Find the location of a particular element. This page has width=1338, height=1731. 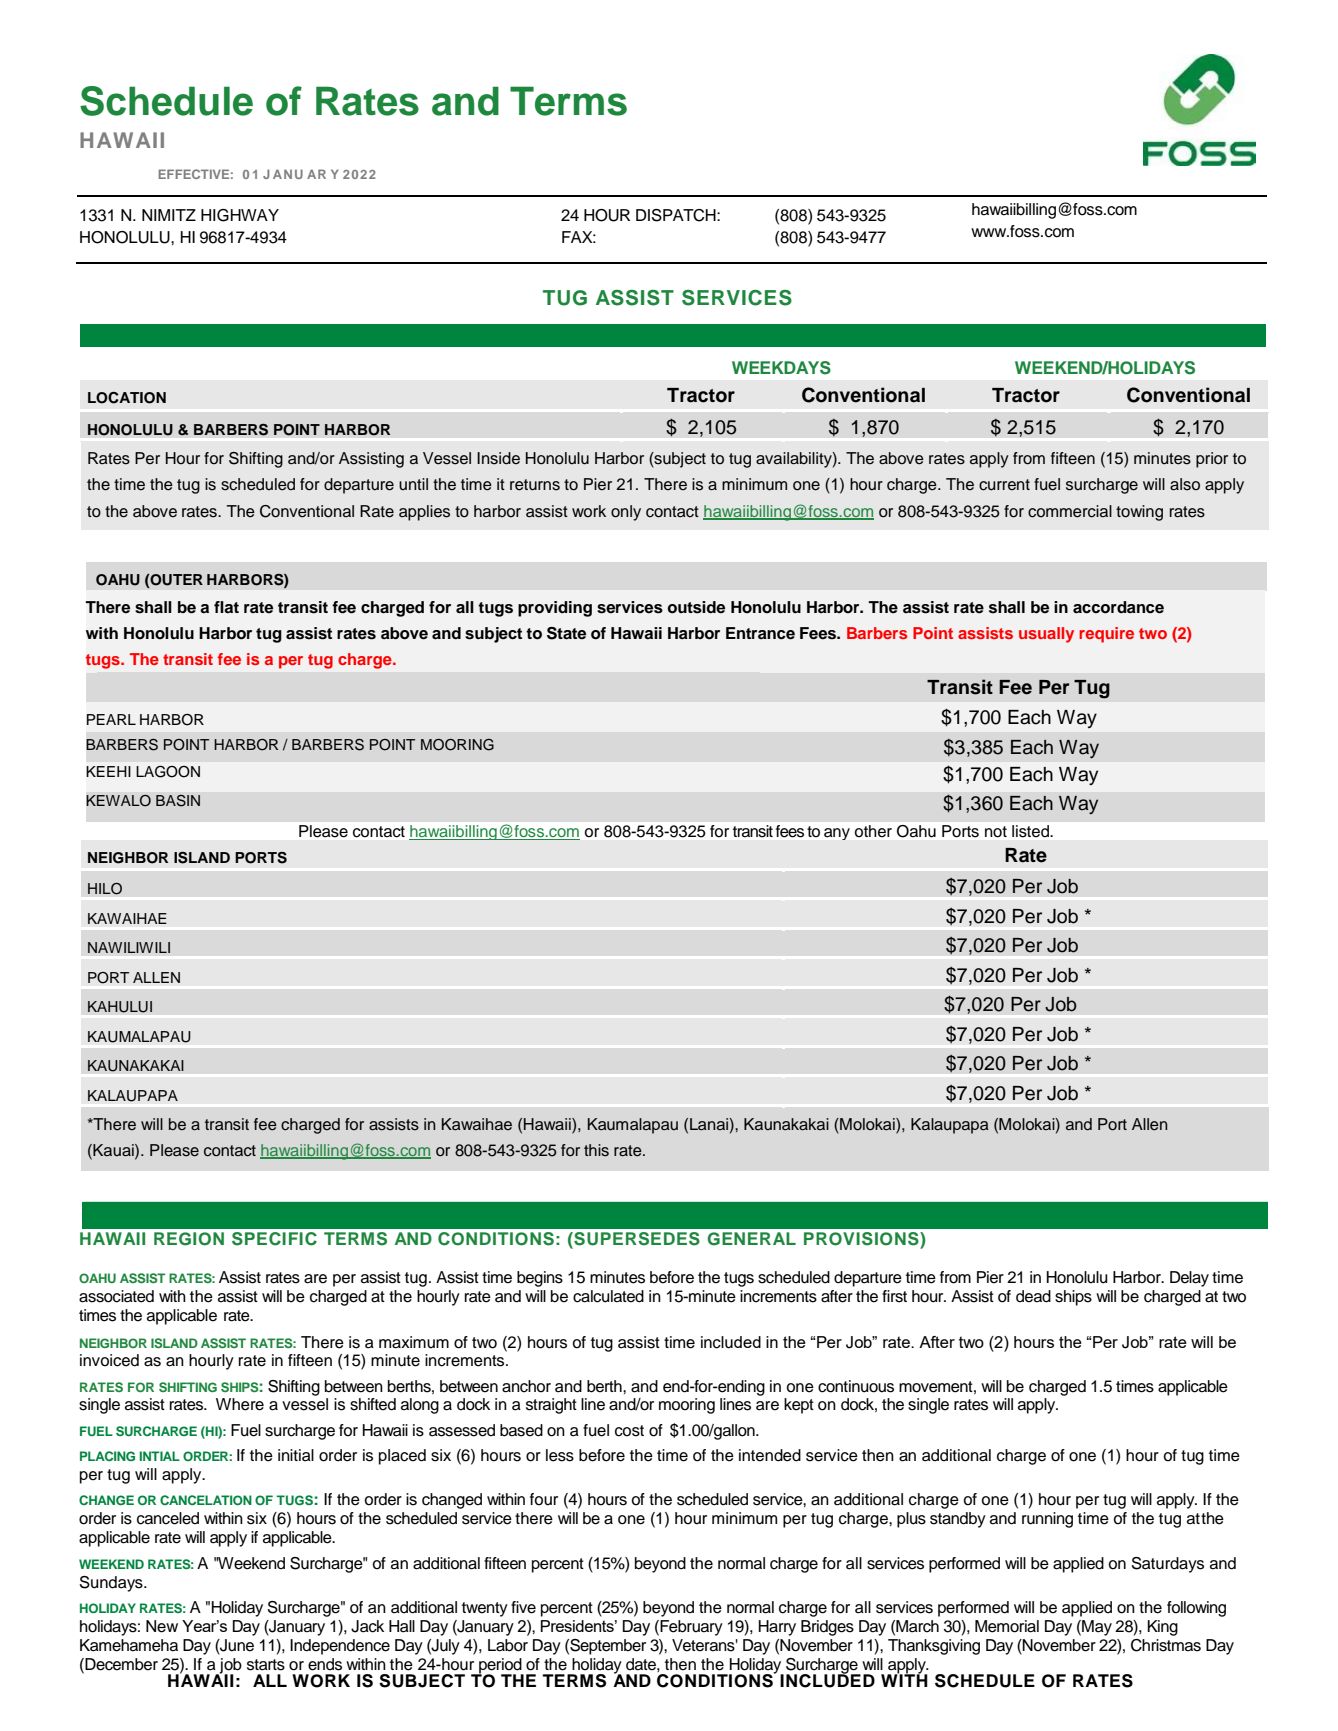

any is located at coordinates (837, 834).
